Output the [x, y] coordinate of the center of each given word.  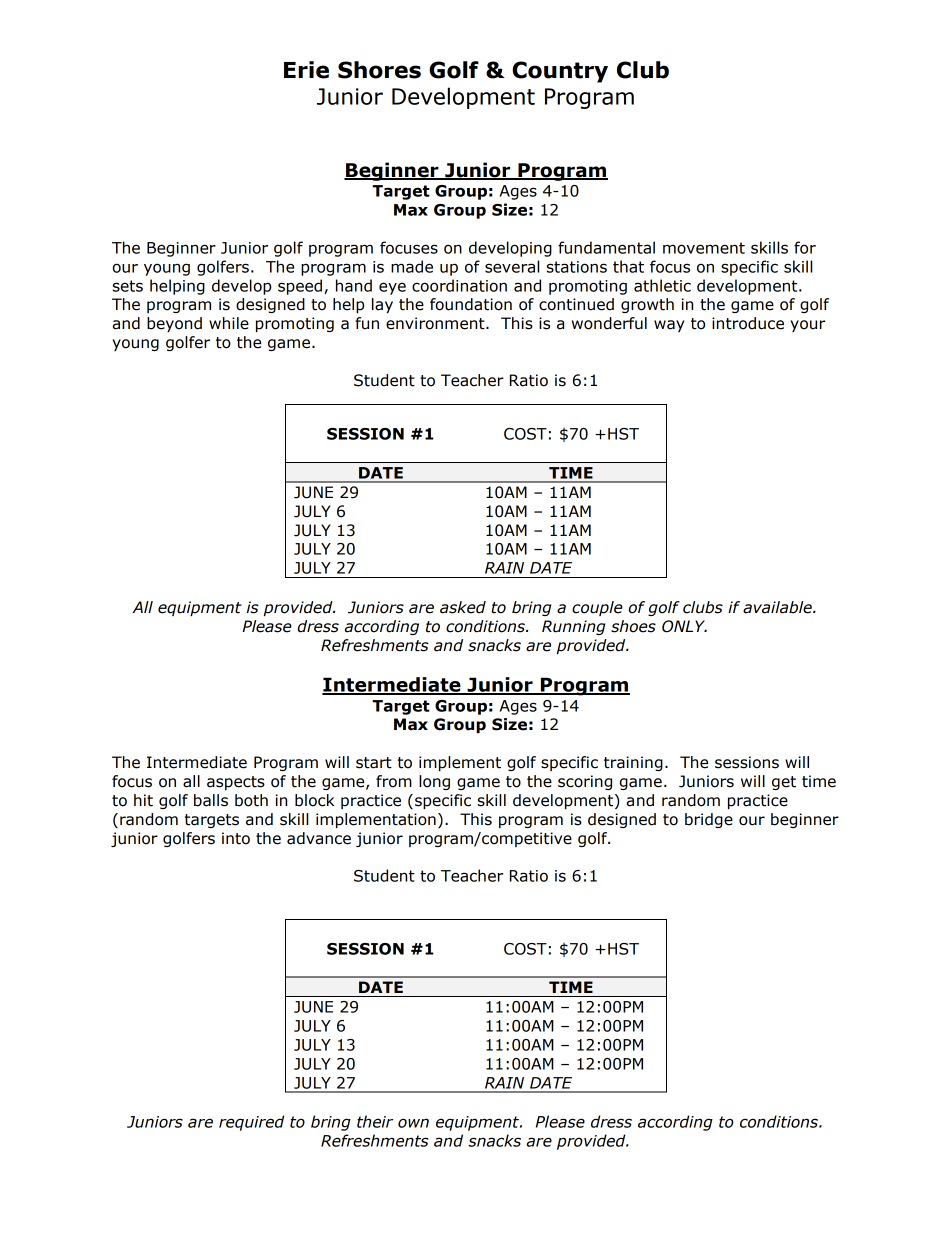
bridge [709, 820]
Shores [379, 70]
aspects [236, 783]
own [413, 1123]
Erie [306, 70]
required [251, 1123]
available [778, 607]
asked [463, 607]
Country [560, 72]
